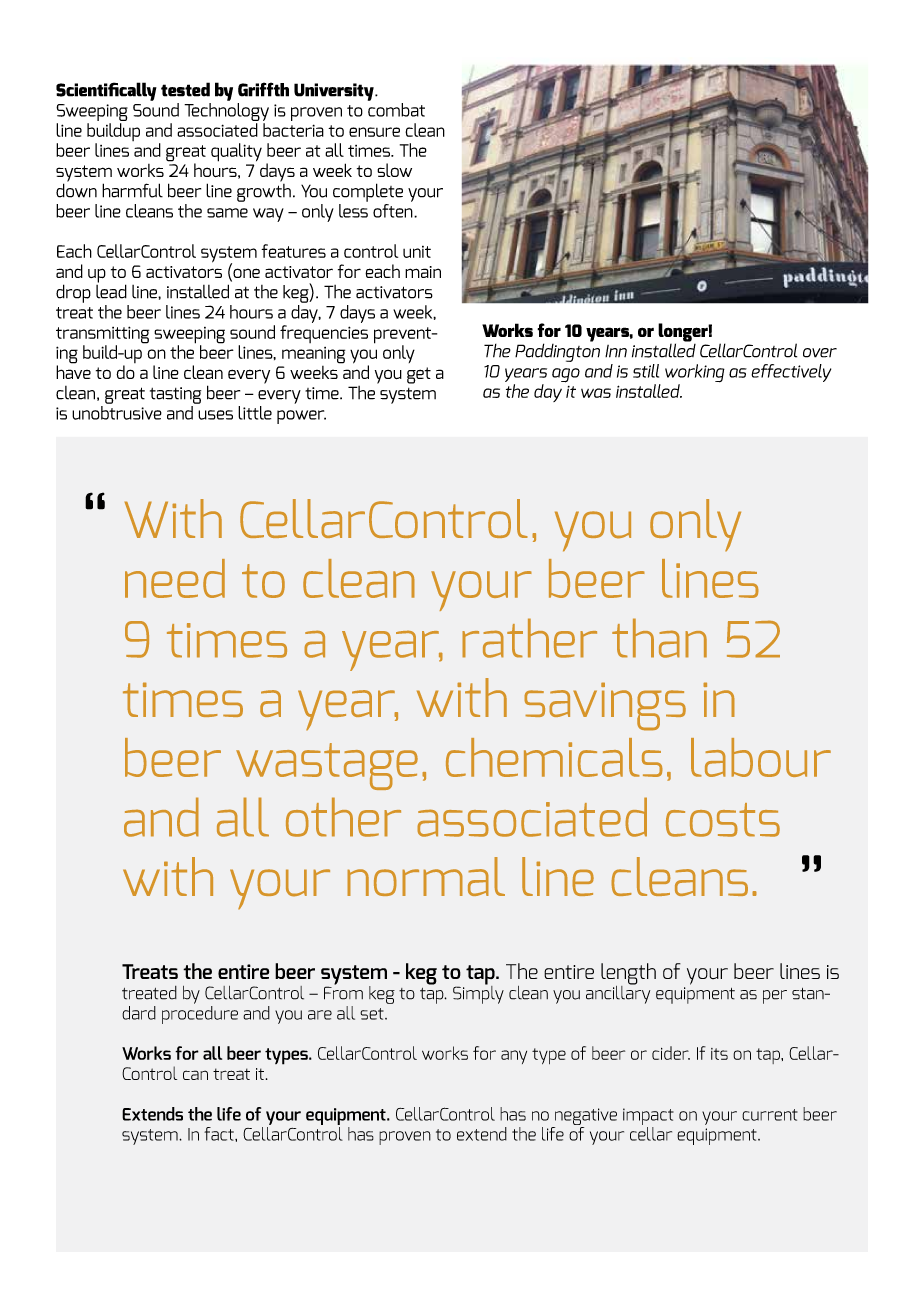 The image size is (924, 1308). What do you see at coordinates (185, 89) in the screenshot?
I see `tested` at bounding box center [185, 89].
